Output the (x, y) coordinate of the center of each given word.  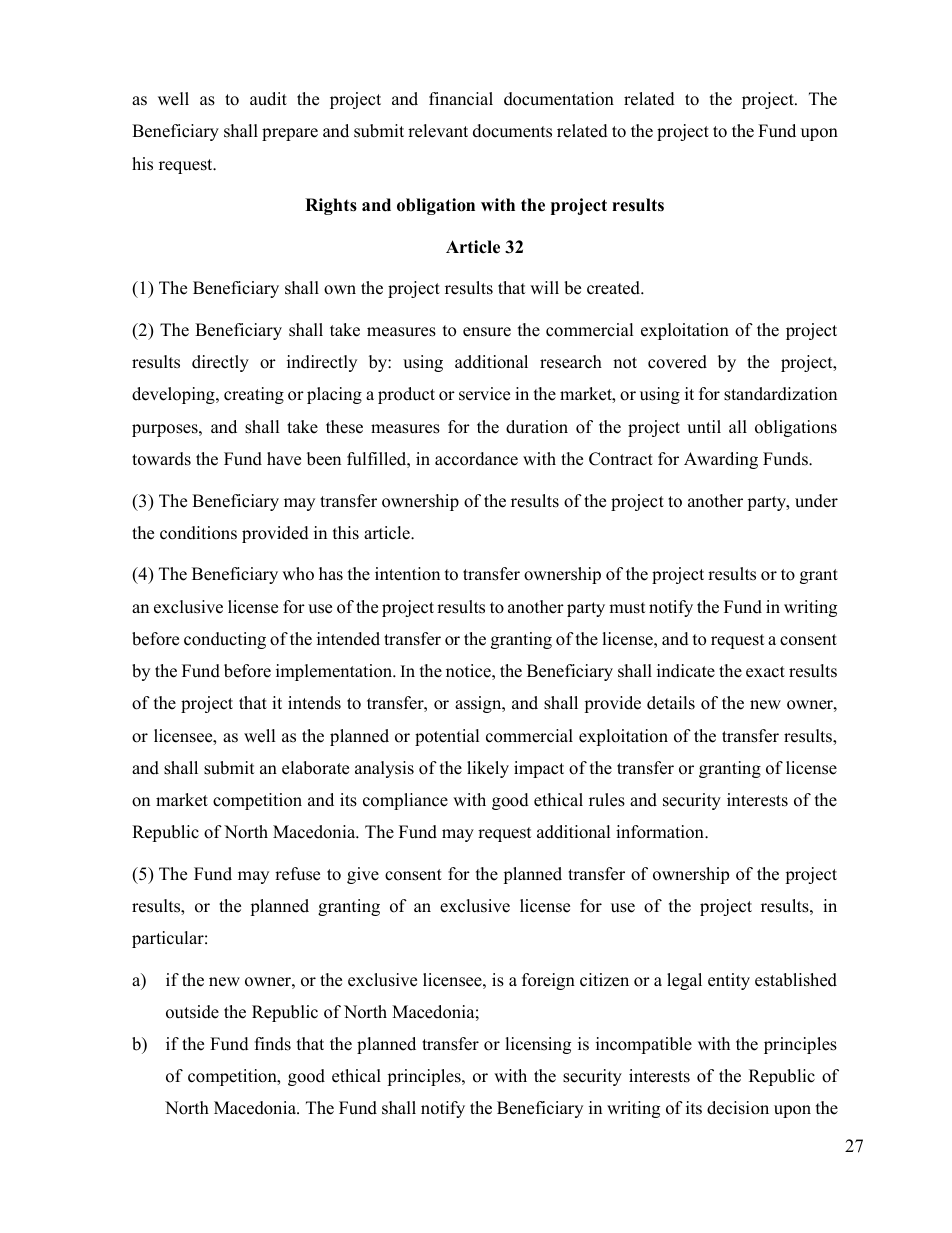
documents (512, 131)
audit (268, 99)
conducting (225, 640)
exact (765, 672)
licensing (538, 1045)
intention (407, 574)
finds (273, 1044)
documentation (559, 99)
